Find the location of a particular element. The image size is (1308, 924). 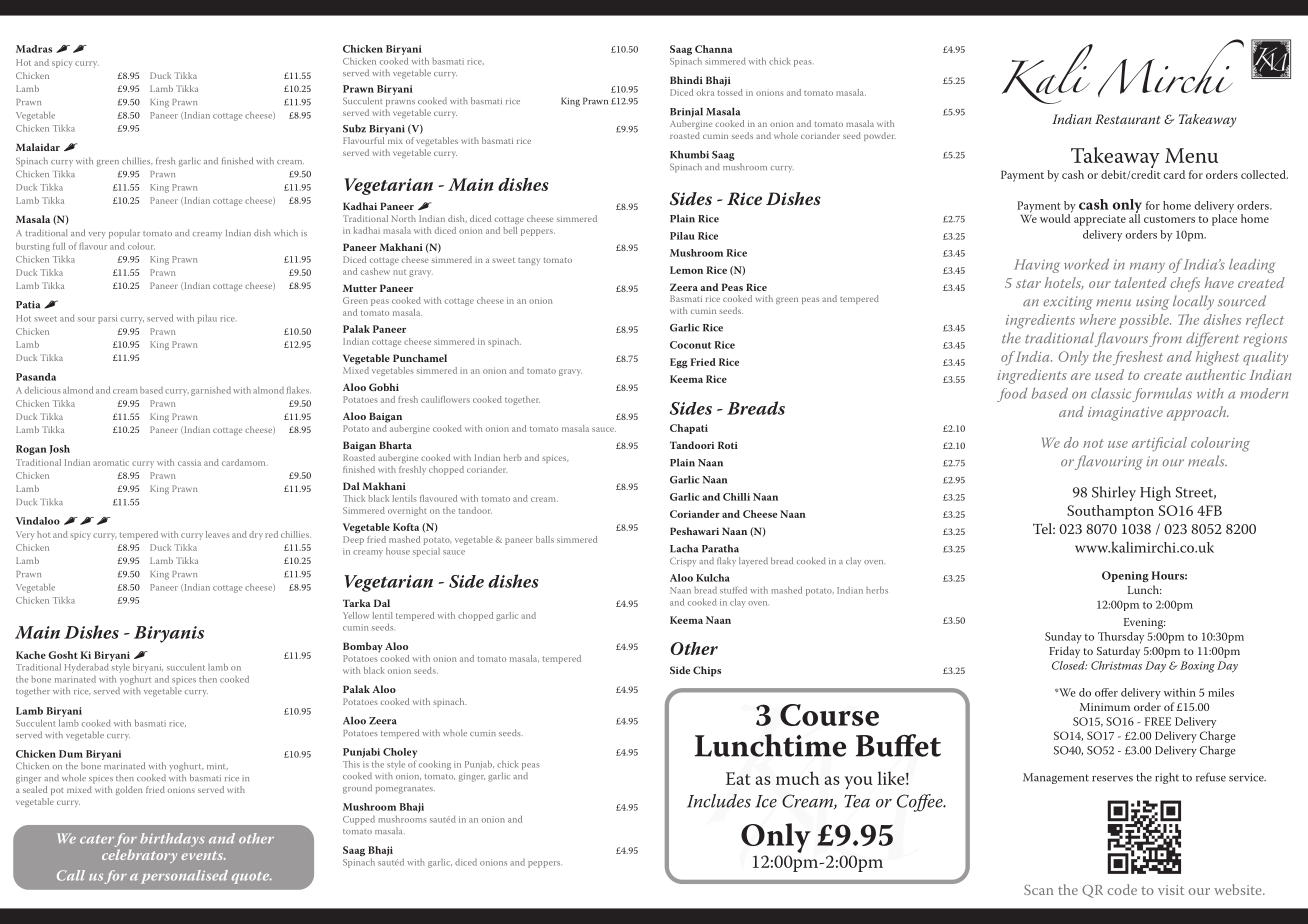

popular is located at coordinates (124, 234).
